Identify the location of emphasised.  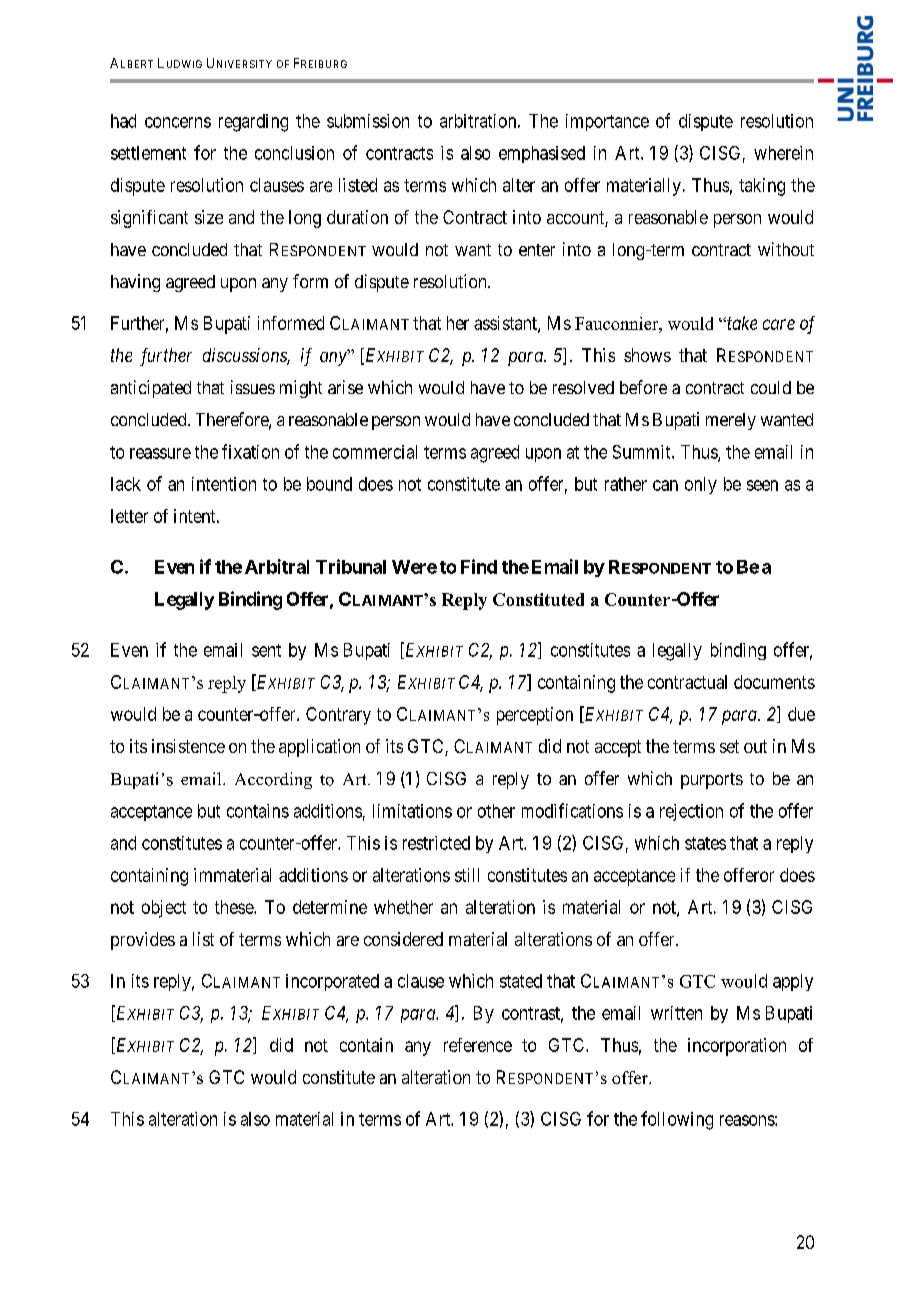
(542, 154).
